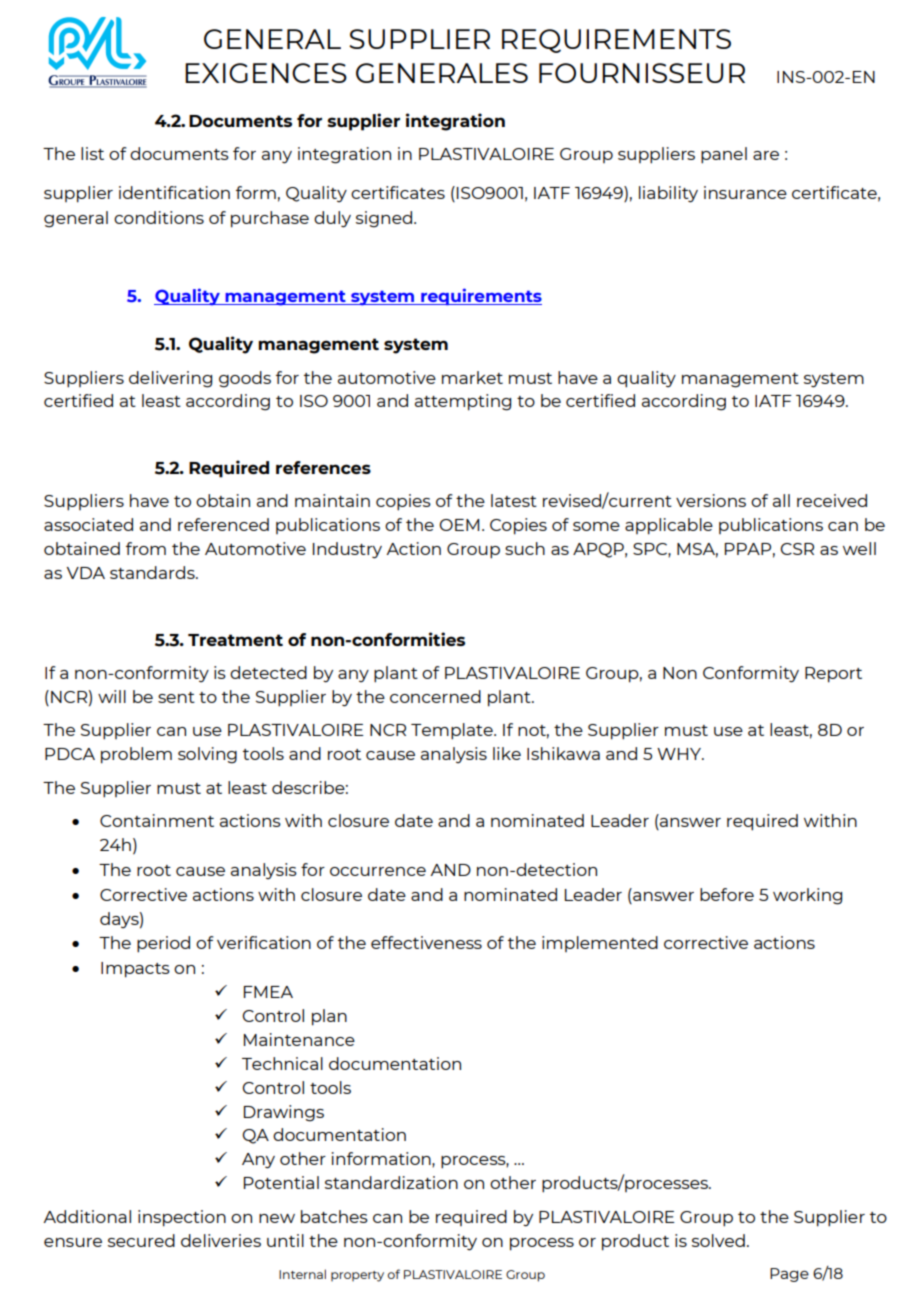 Image resolution: width=924 pixels, height=1308 pixels. Describe the element at coordinates (453, 731) in the screenshot. I see `Template` at that location.
